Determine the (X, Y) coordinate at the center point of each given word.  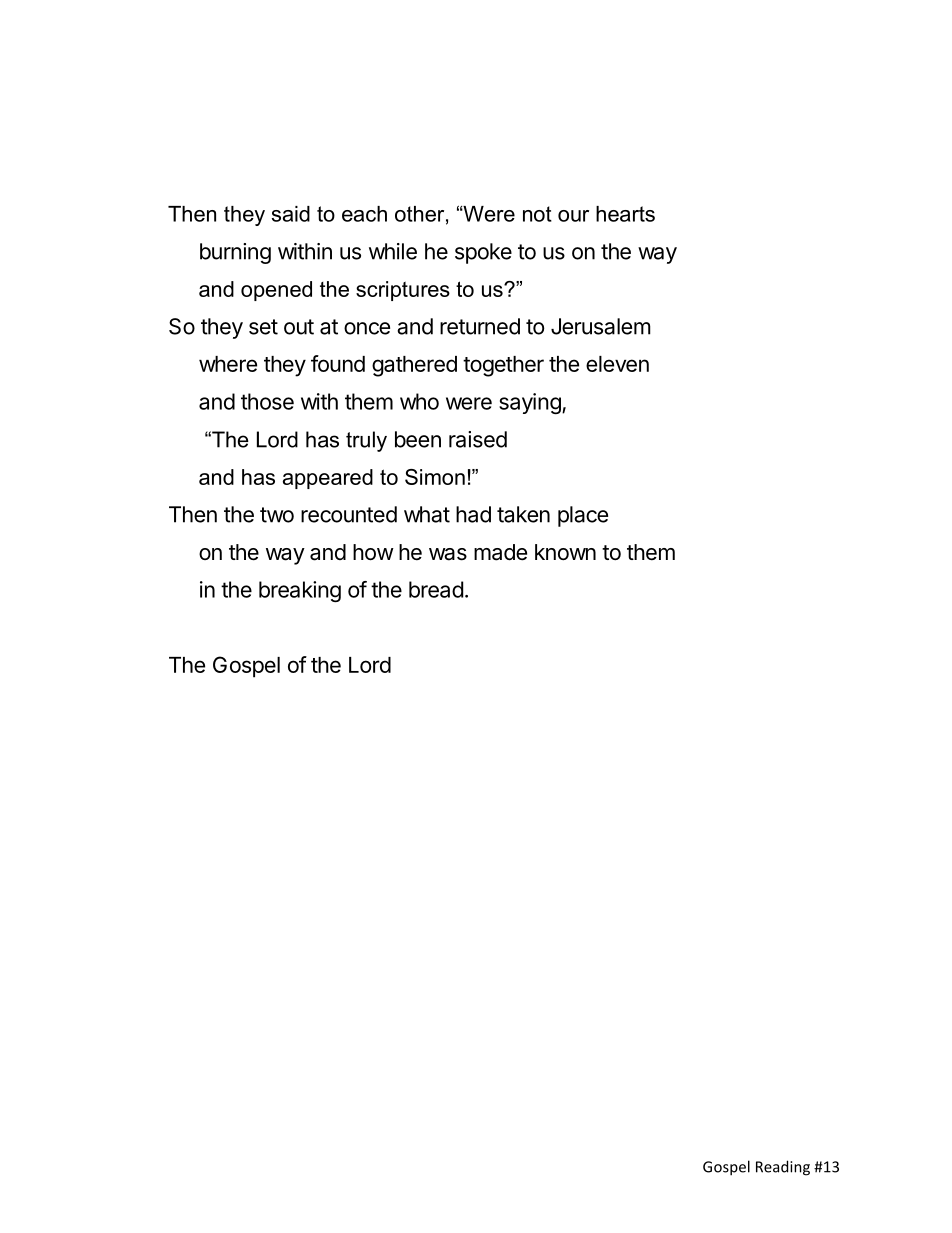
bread (436, 589)
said (291, 214)
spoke (483, 253)
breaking (300, 591)
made (500, 552)
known (565, 552)
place (583, 516)
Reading (783, 1168)
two (277, 515)
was (448, 554)
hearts (625, 214)
